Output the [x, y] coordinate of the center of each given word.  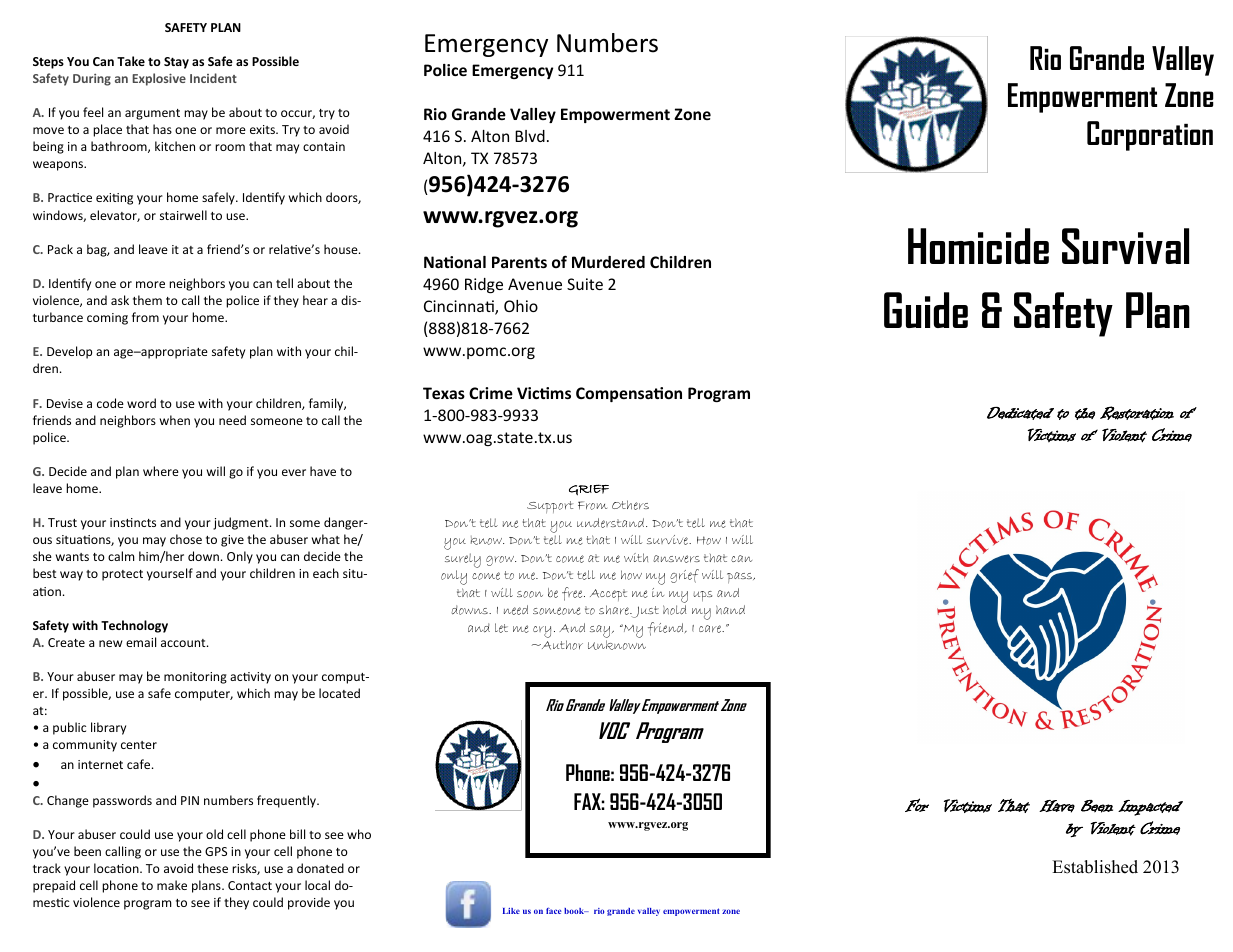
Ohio [521, 306]
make [172, 885]
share [615, 610]
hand [730, 610]
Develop [69, 352]
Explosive [159, 79]
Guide [926, 310]
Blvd [530, 136]
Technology [134, 626]
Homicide [978, 246]
